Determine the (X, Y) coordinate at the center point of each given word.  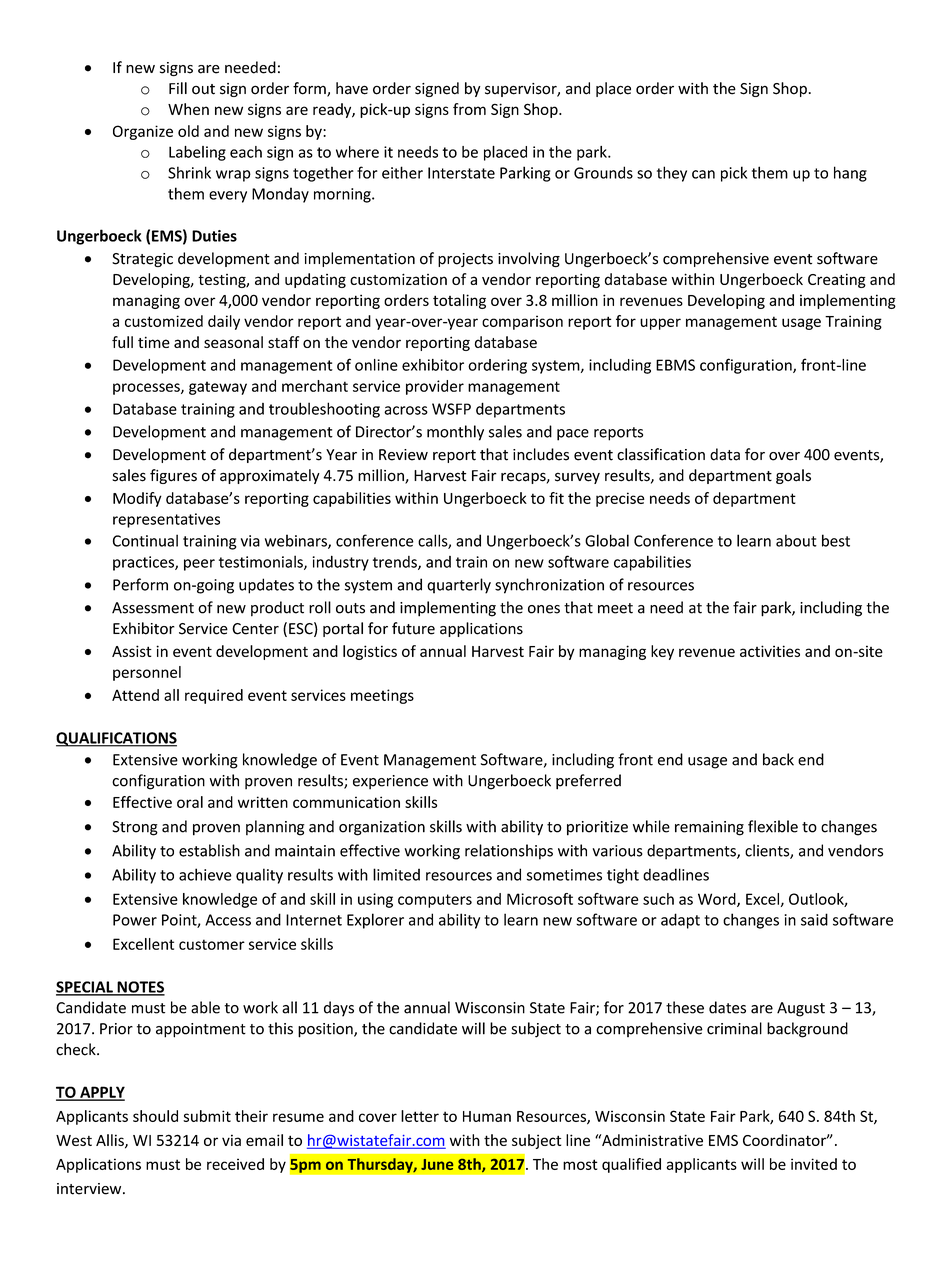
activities (770, 651)
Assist (132, 651)
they (672, 174)
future (413, 628)
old (188, 131)
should (155, 1116)
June (437, 1164)
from (469, 109)
